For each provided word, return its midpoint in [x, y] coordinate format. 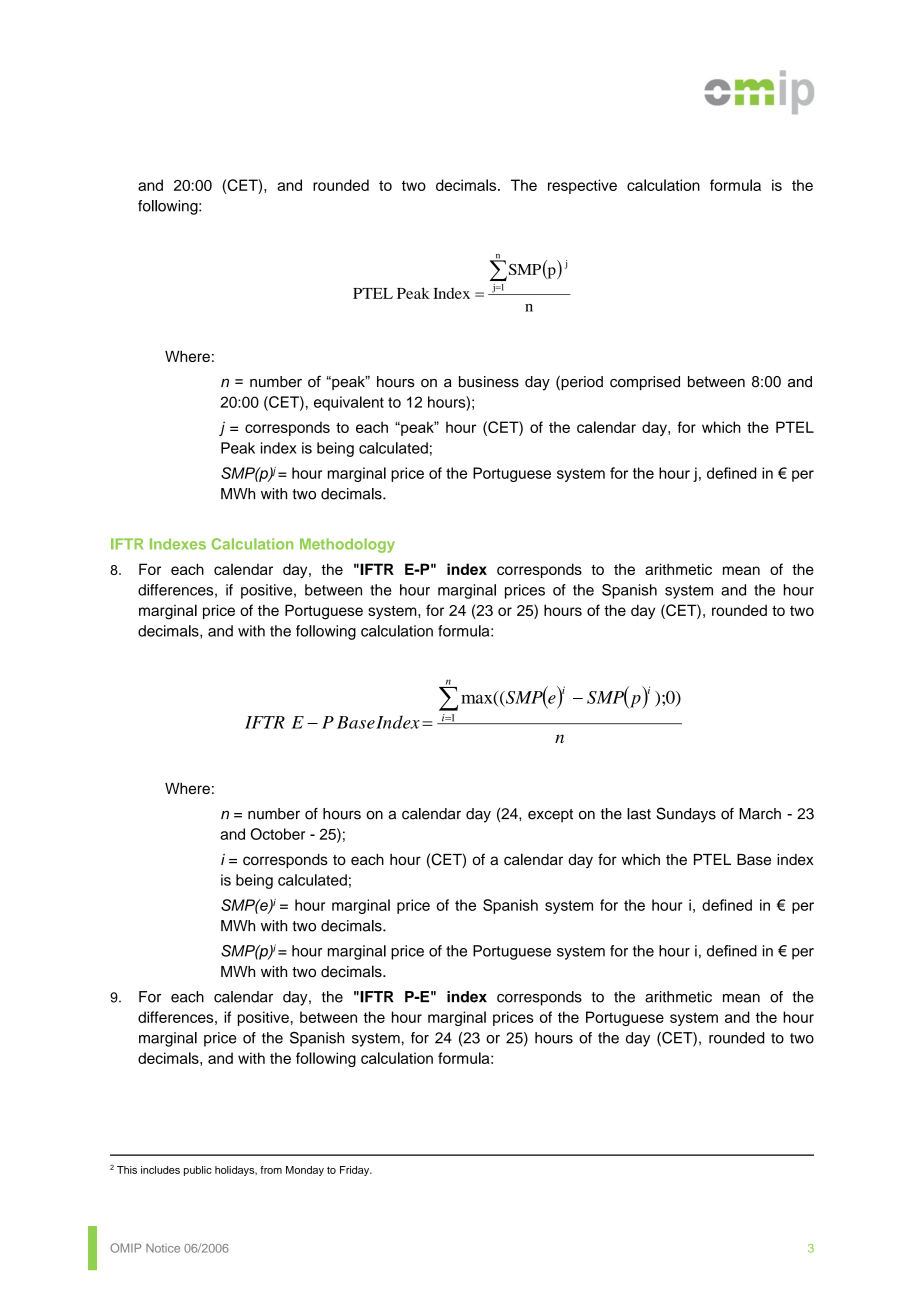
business [489, 382]
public [198, 1171]
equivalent [349, 403]
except [550, 816]
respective [582, 186]
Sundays [686, 815]
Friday [356, 1171]
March [760, 814]
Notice [163, 1248]
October [278, 834]
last [639, 814]
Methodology [347, 545]
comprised [645, 383]
